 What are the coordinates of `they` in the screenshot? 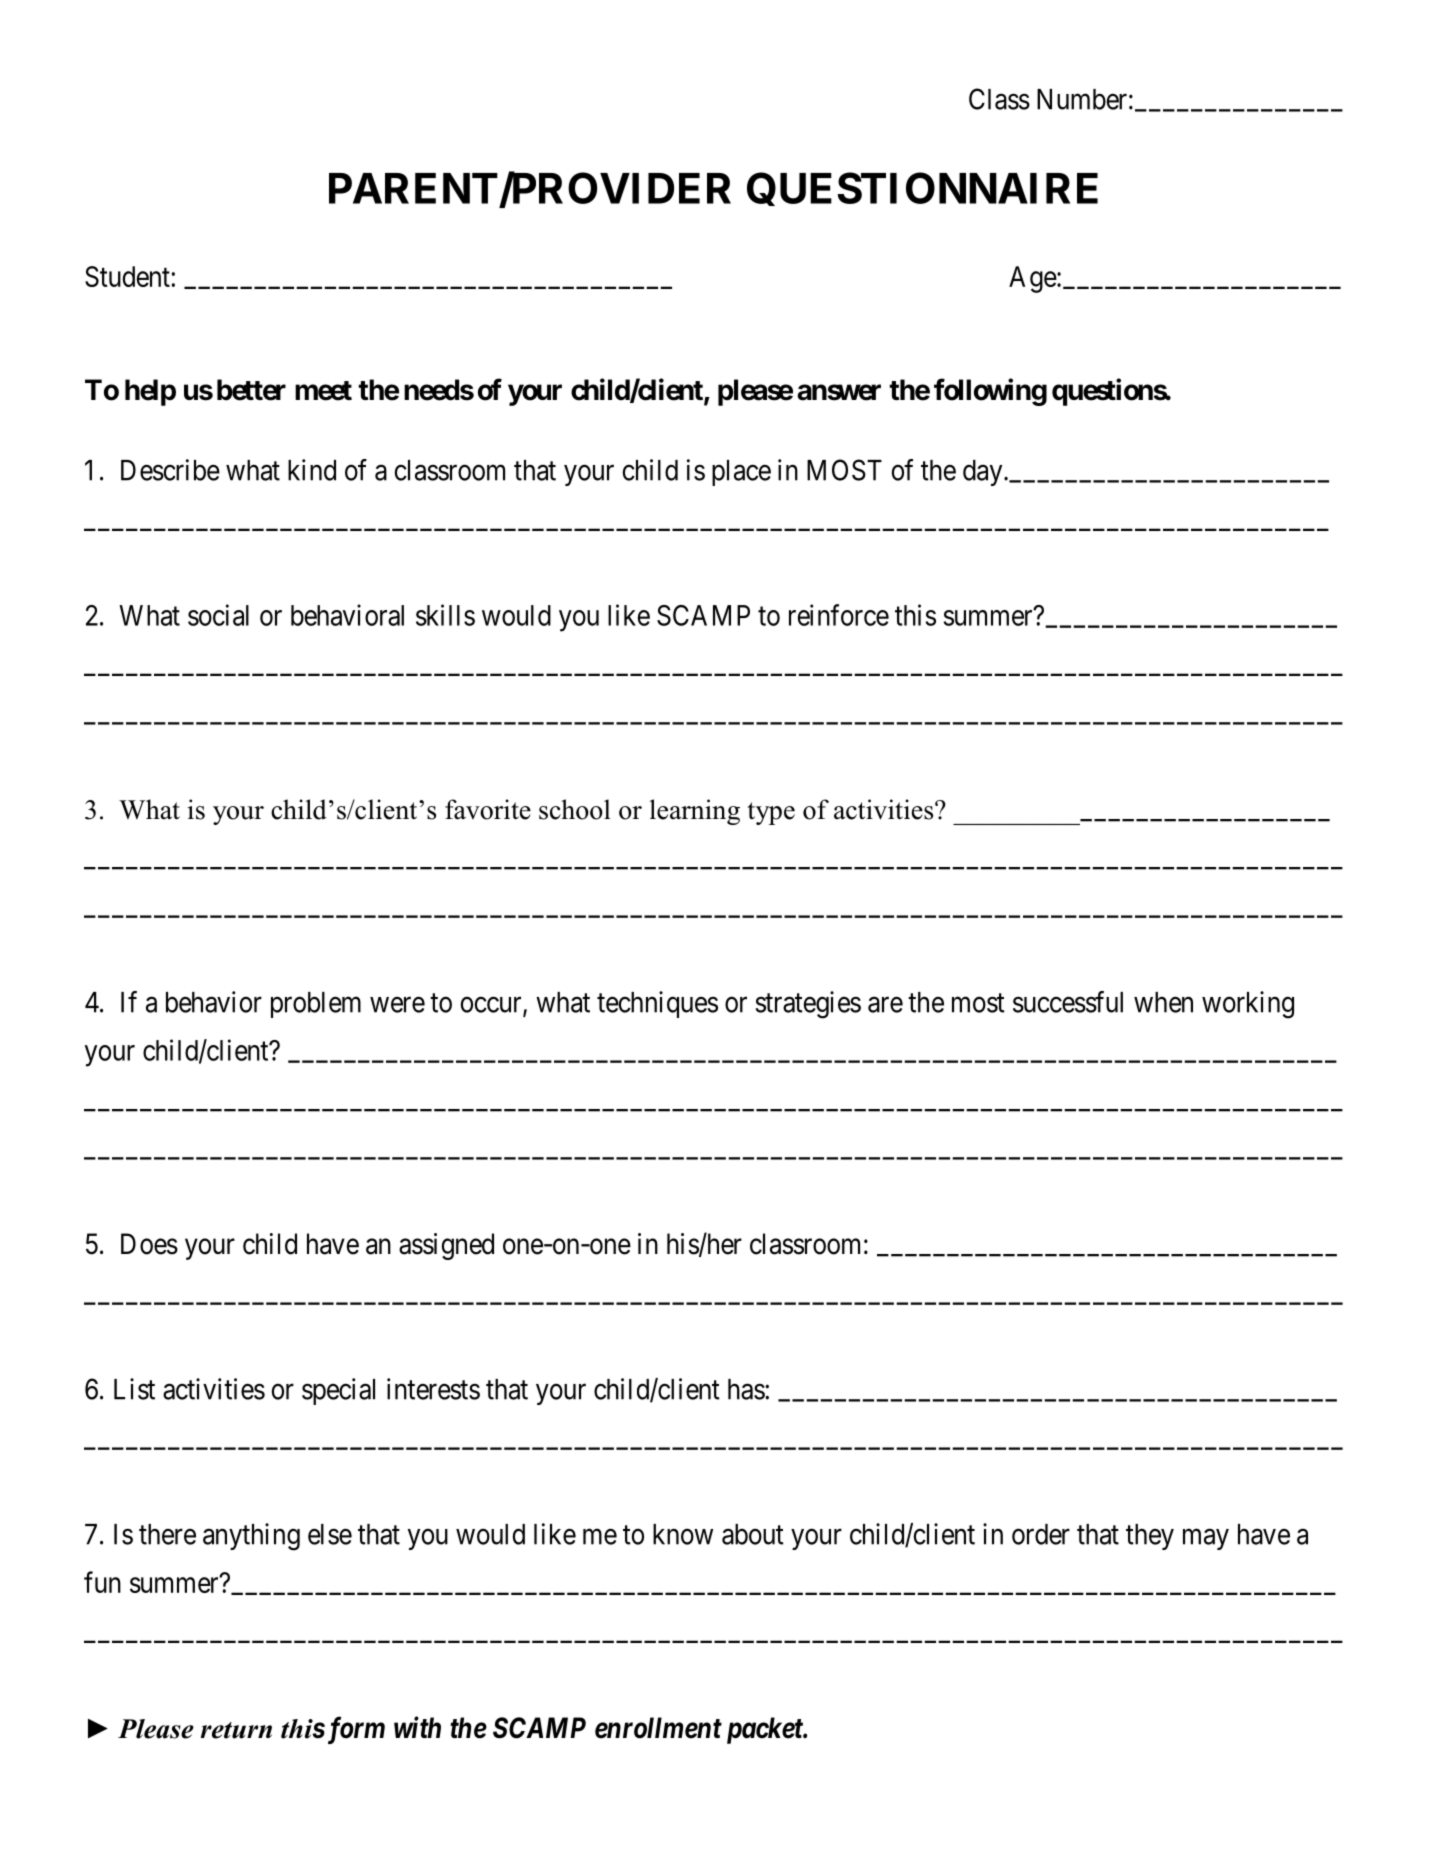 It's located at (1150, 1537).
